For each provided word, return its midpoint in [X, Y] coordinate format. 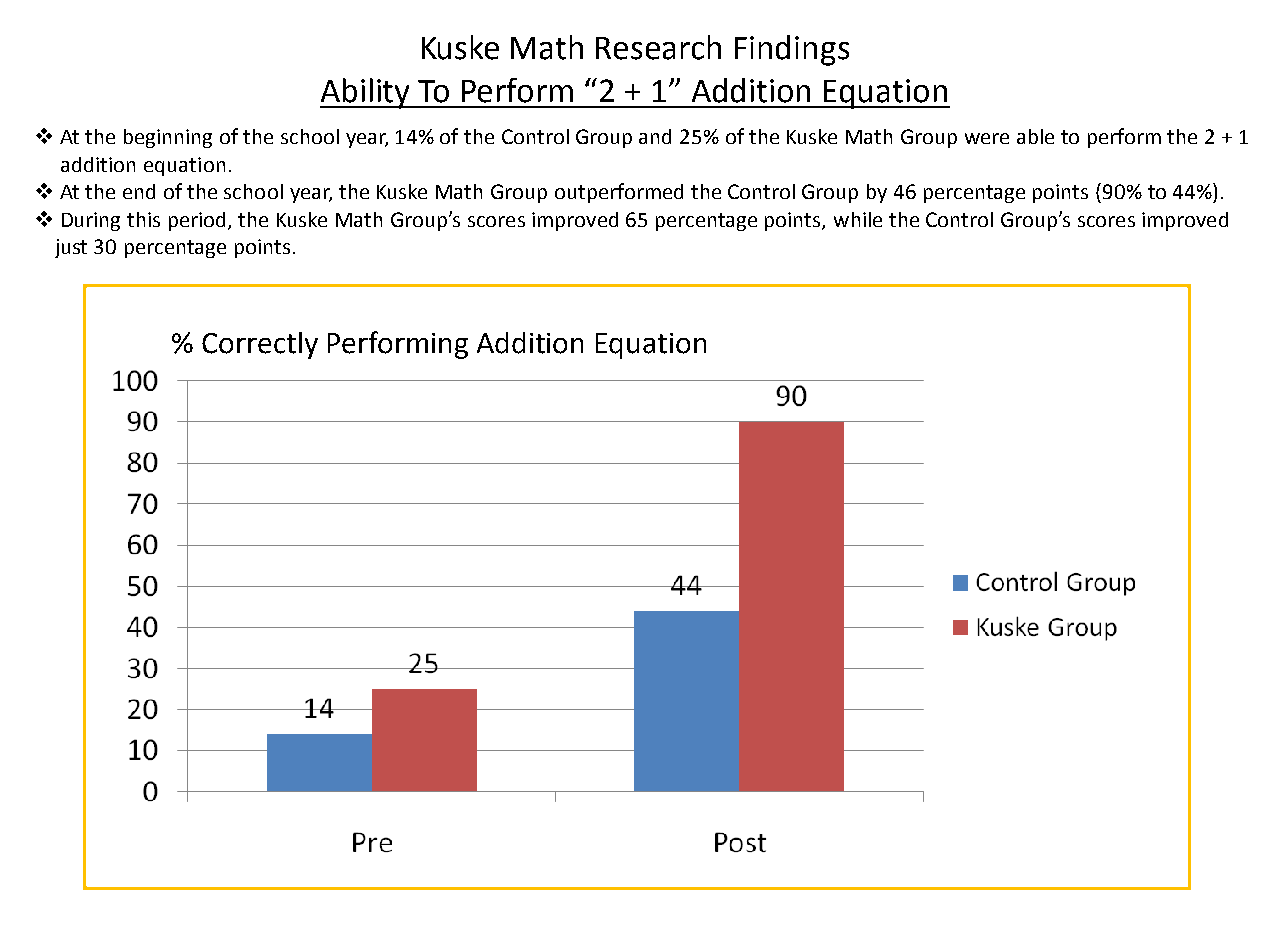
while [858, 219]
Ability [366, 93]
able [1035, 136]
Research [658, 47]
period [197, 221]
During [91, 221]
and [655, 136]
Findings [792, 50]
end [139, 191]
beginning [168, 138]
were [987, 138]
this [143, 219]
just [71, 248]
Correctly [260, 345]
